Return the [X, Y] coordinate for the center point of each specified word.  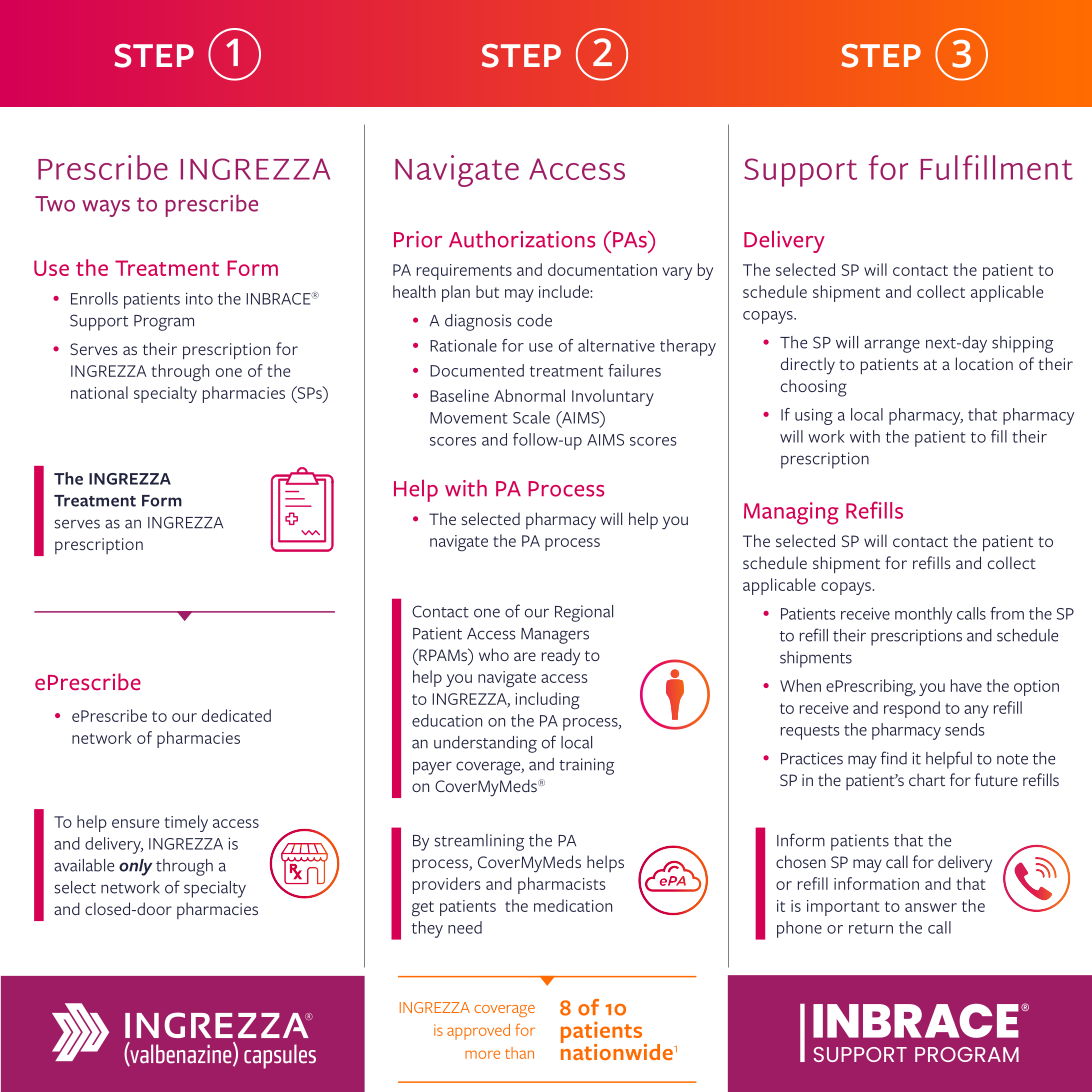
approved [478, 1032]
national [99, 392]
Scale [531, 417]
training [586, 766]
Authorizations [522, 239]
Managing [791, 513]
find [894, 758]
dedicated [236, 715]
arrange [892, 346]
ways [106, 208]
